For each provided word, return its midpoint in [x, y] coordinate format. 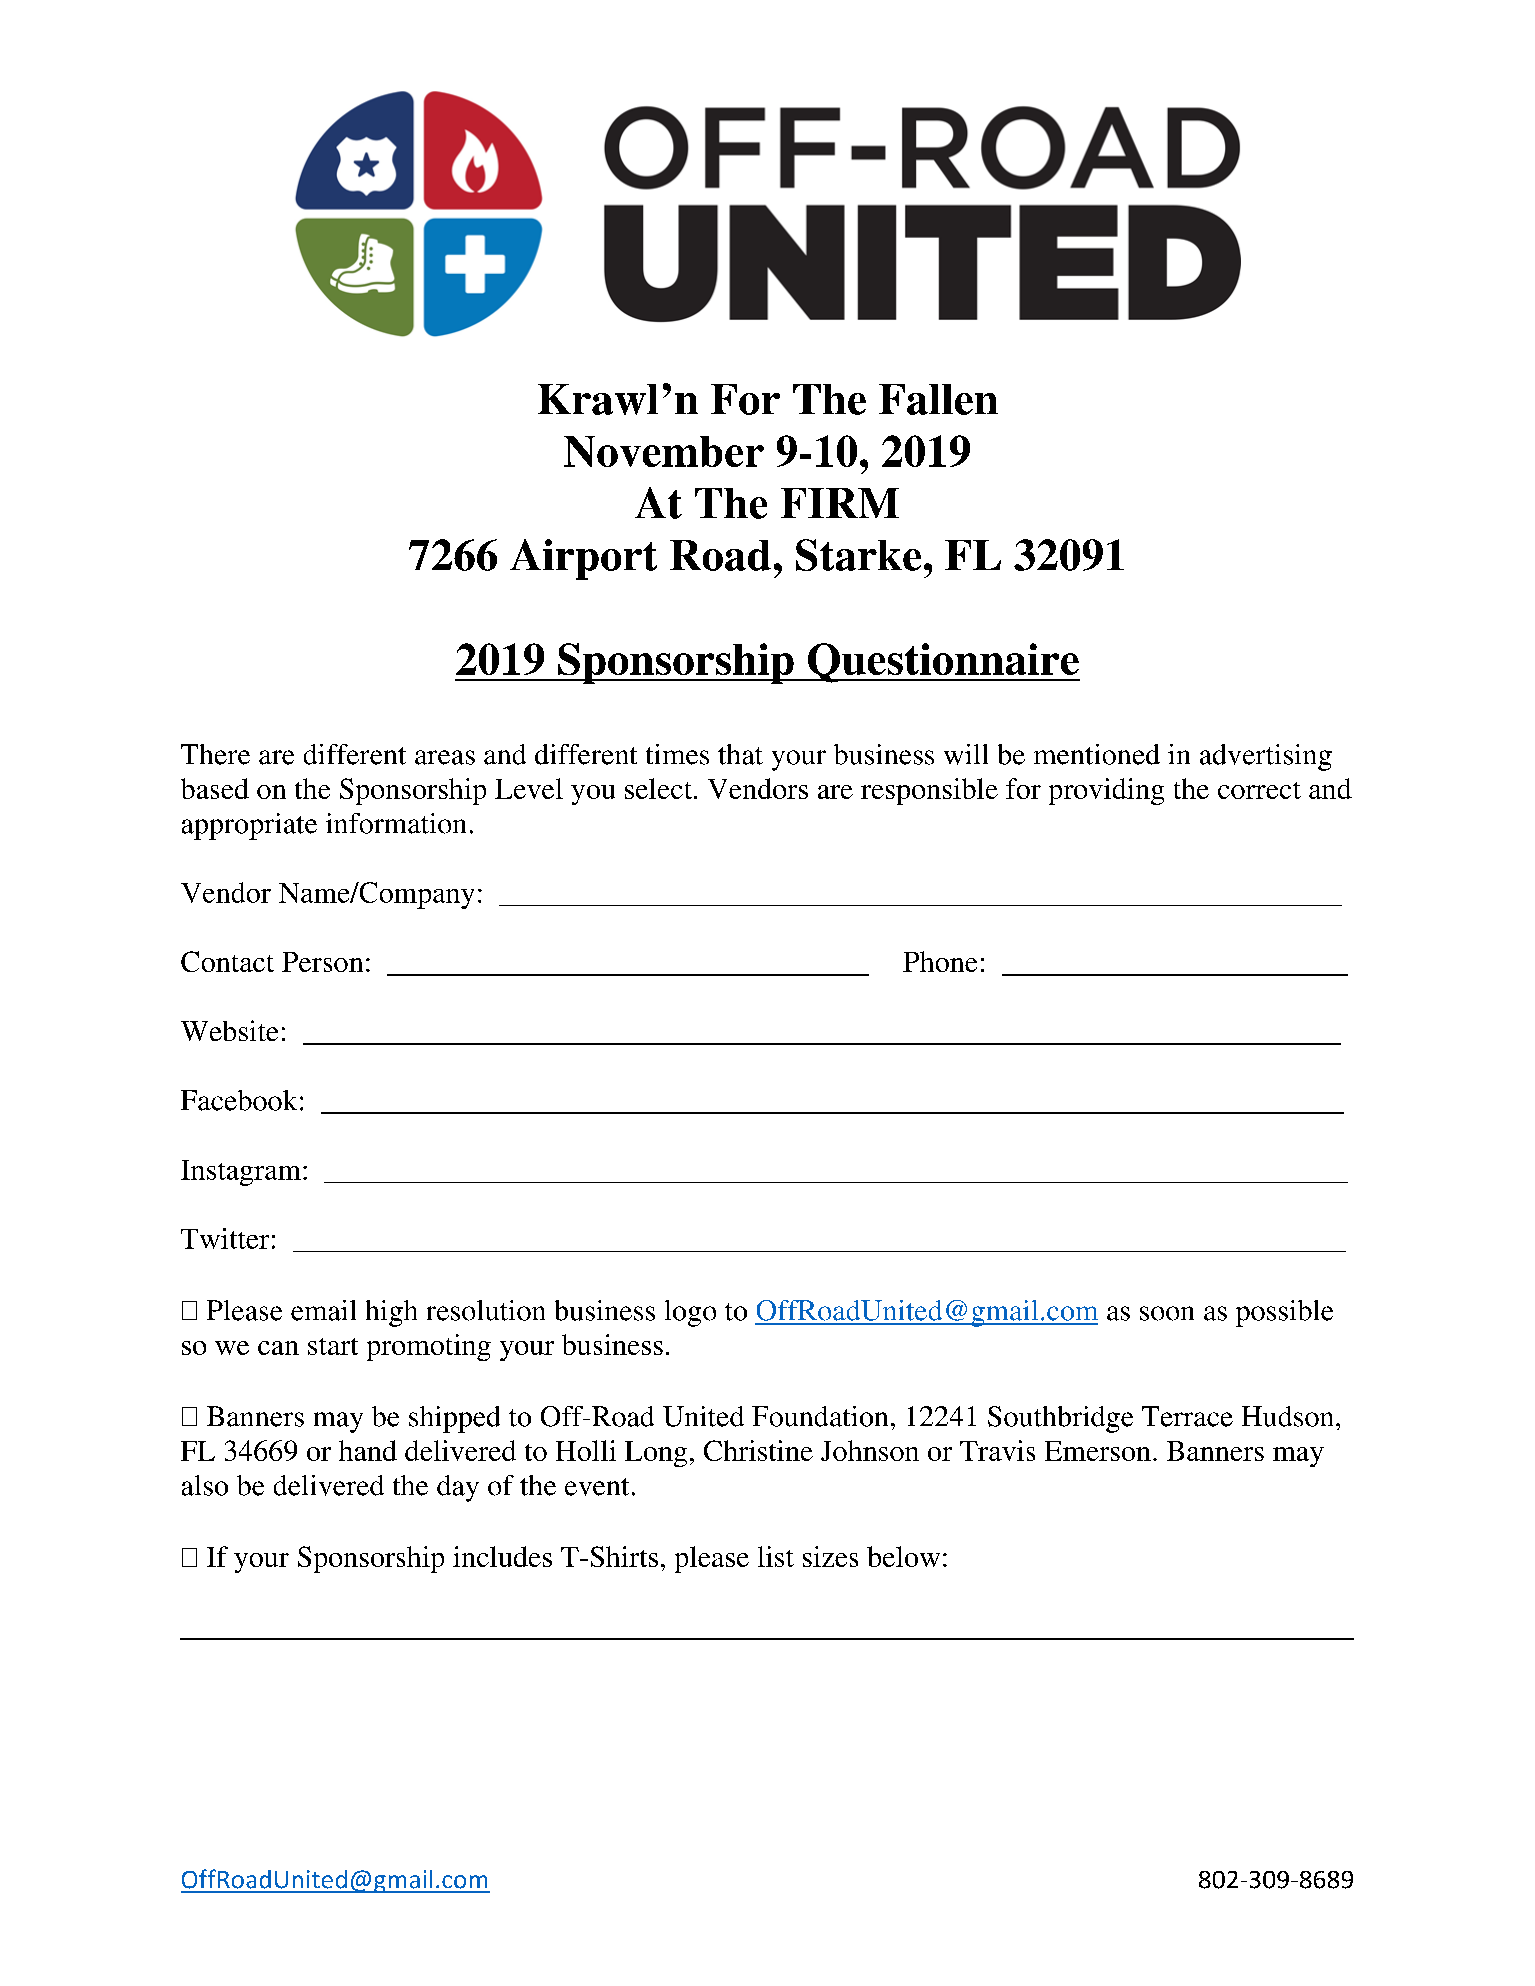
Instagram [241, 1173]
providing [1106, 791]
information [396, 823]
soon [1167, 1313]
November [664, 451]
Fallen [938, 399]
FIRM [840, 503]
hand [368, 1450]
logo [690, 1313]
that [740, 754]
